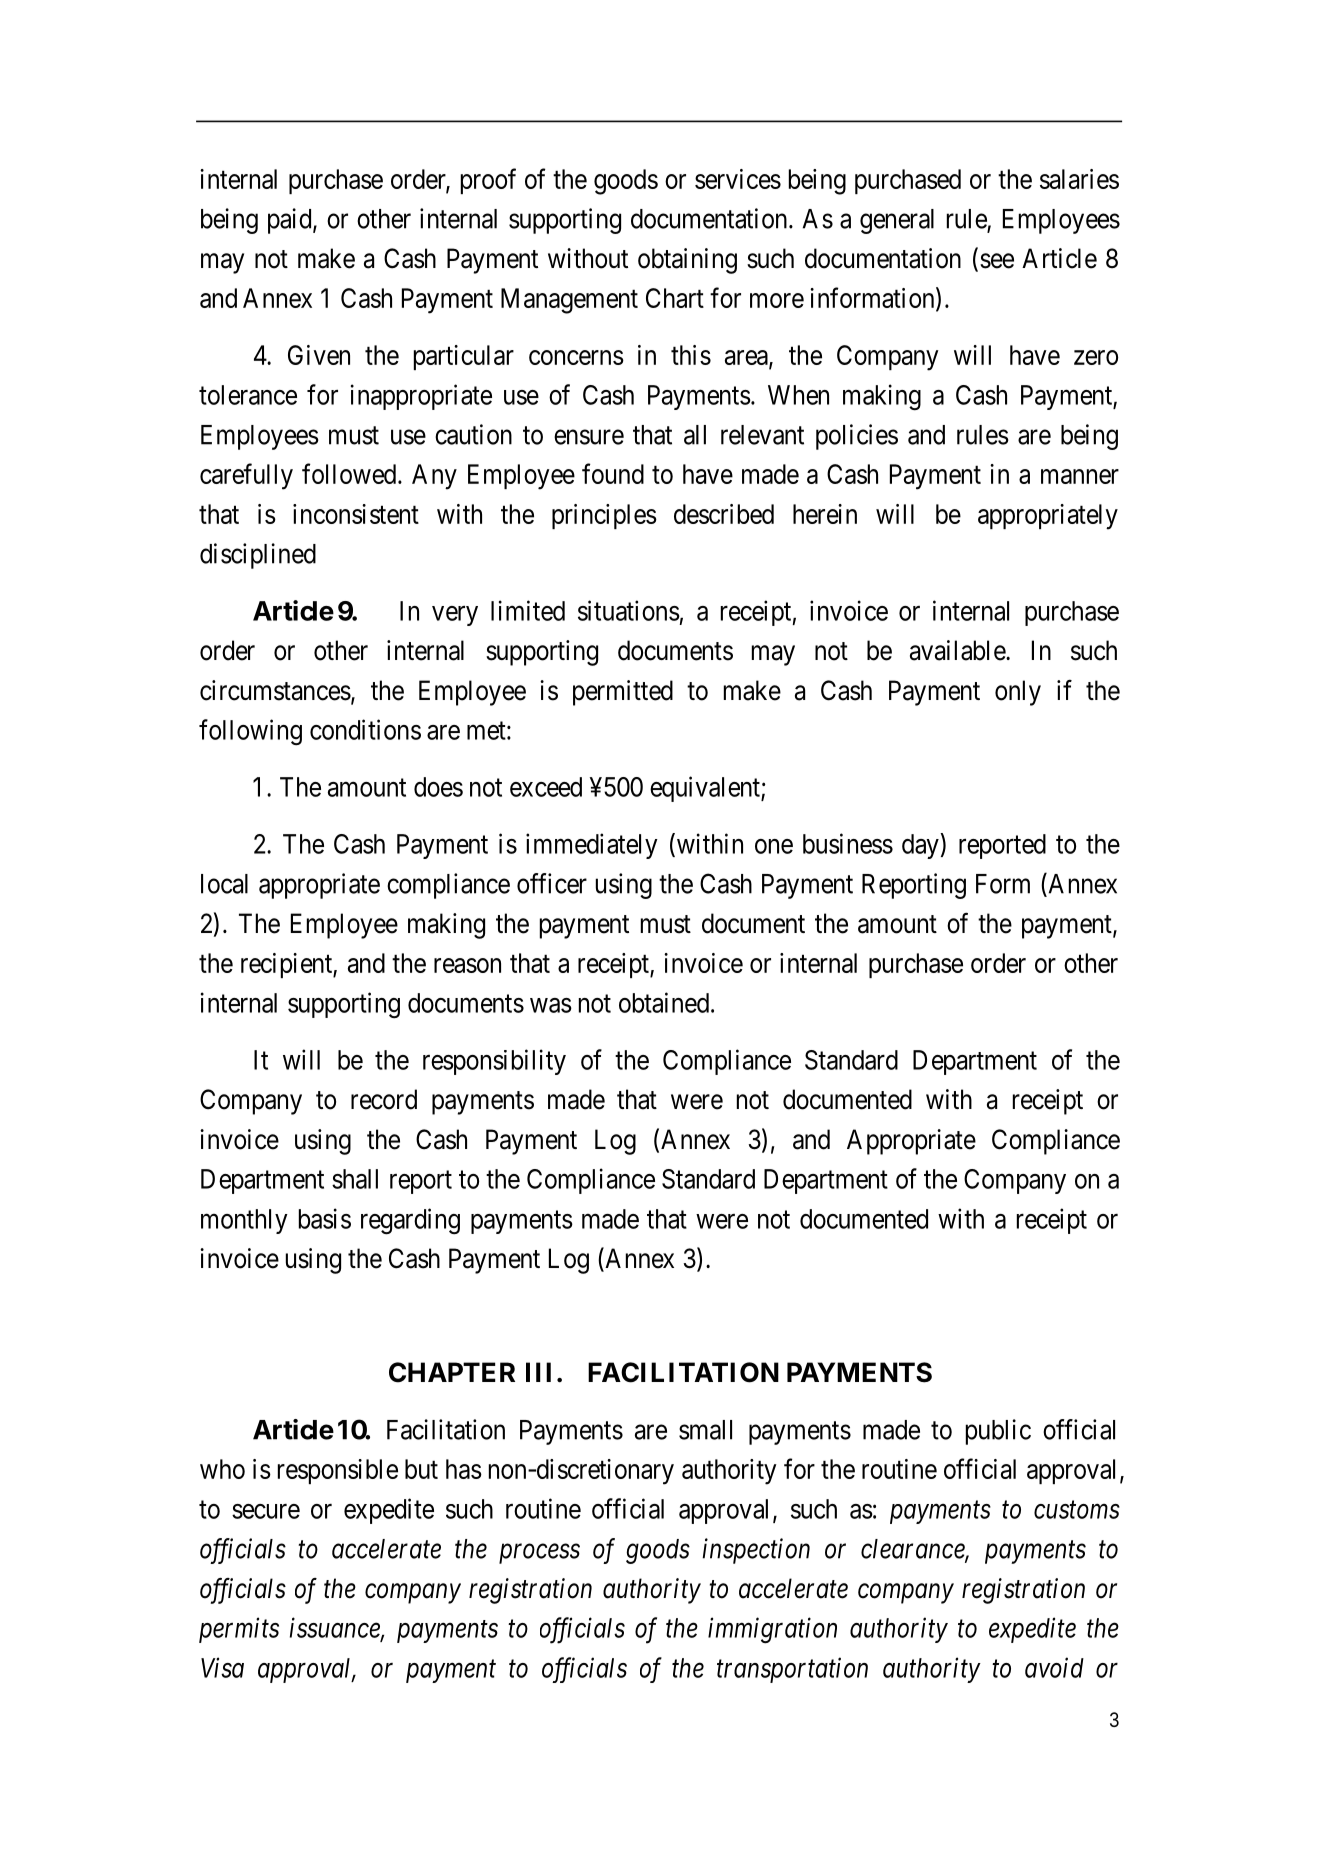 This image has height=1864, width=1318. What do you see at coordinates (664, 1002) in the image?
I see `obtained` at bounding box center [664, 1002].
